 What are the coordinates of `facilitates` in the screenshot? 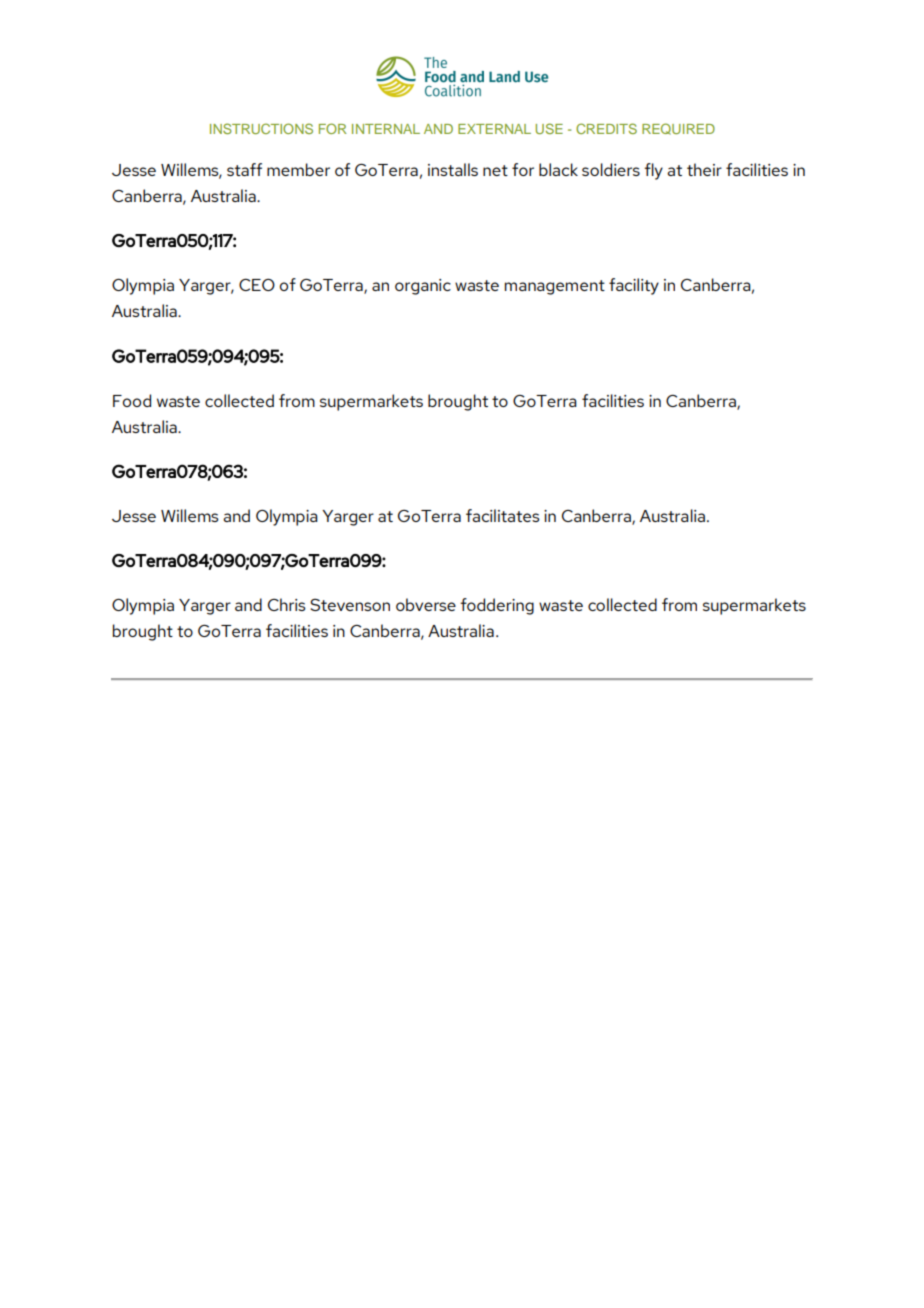 It's located at (503, 515).
